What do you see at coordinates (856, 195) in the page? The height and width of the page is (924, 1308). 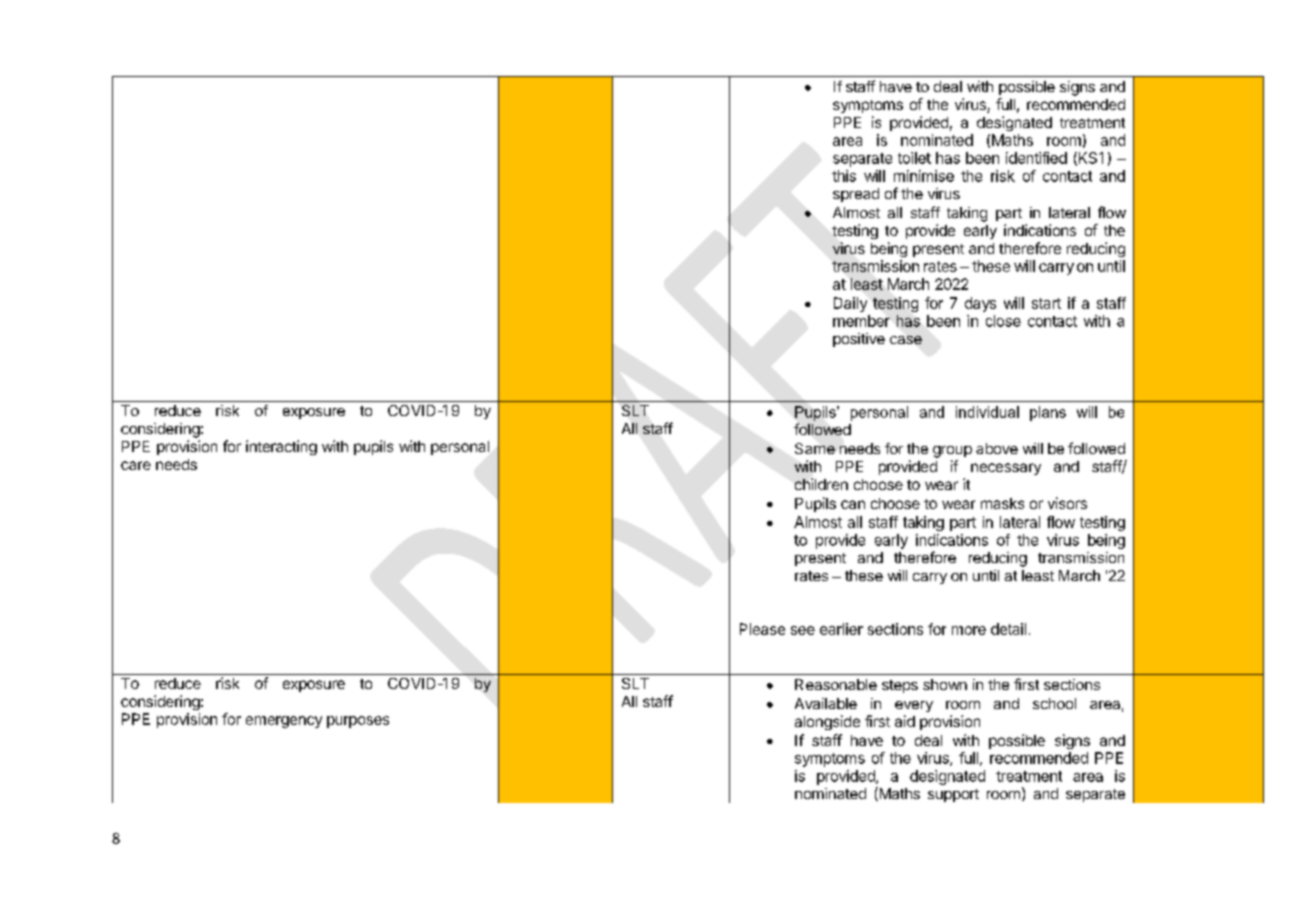 I see `spread` at bounding box center [856, 195].
